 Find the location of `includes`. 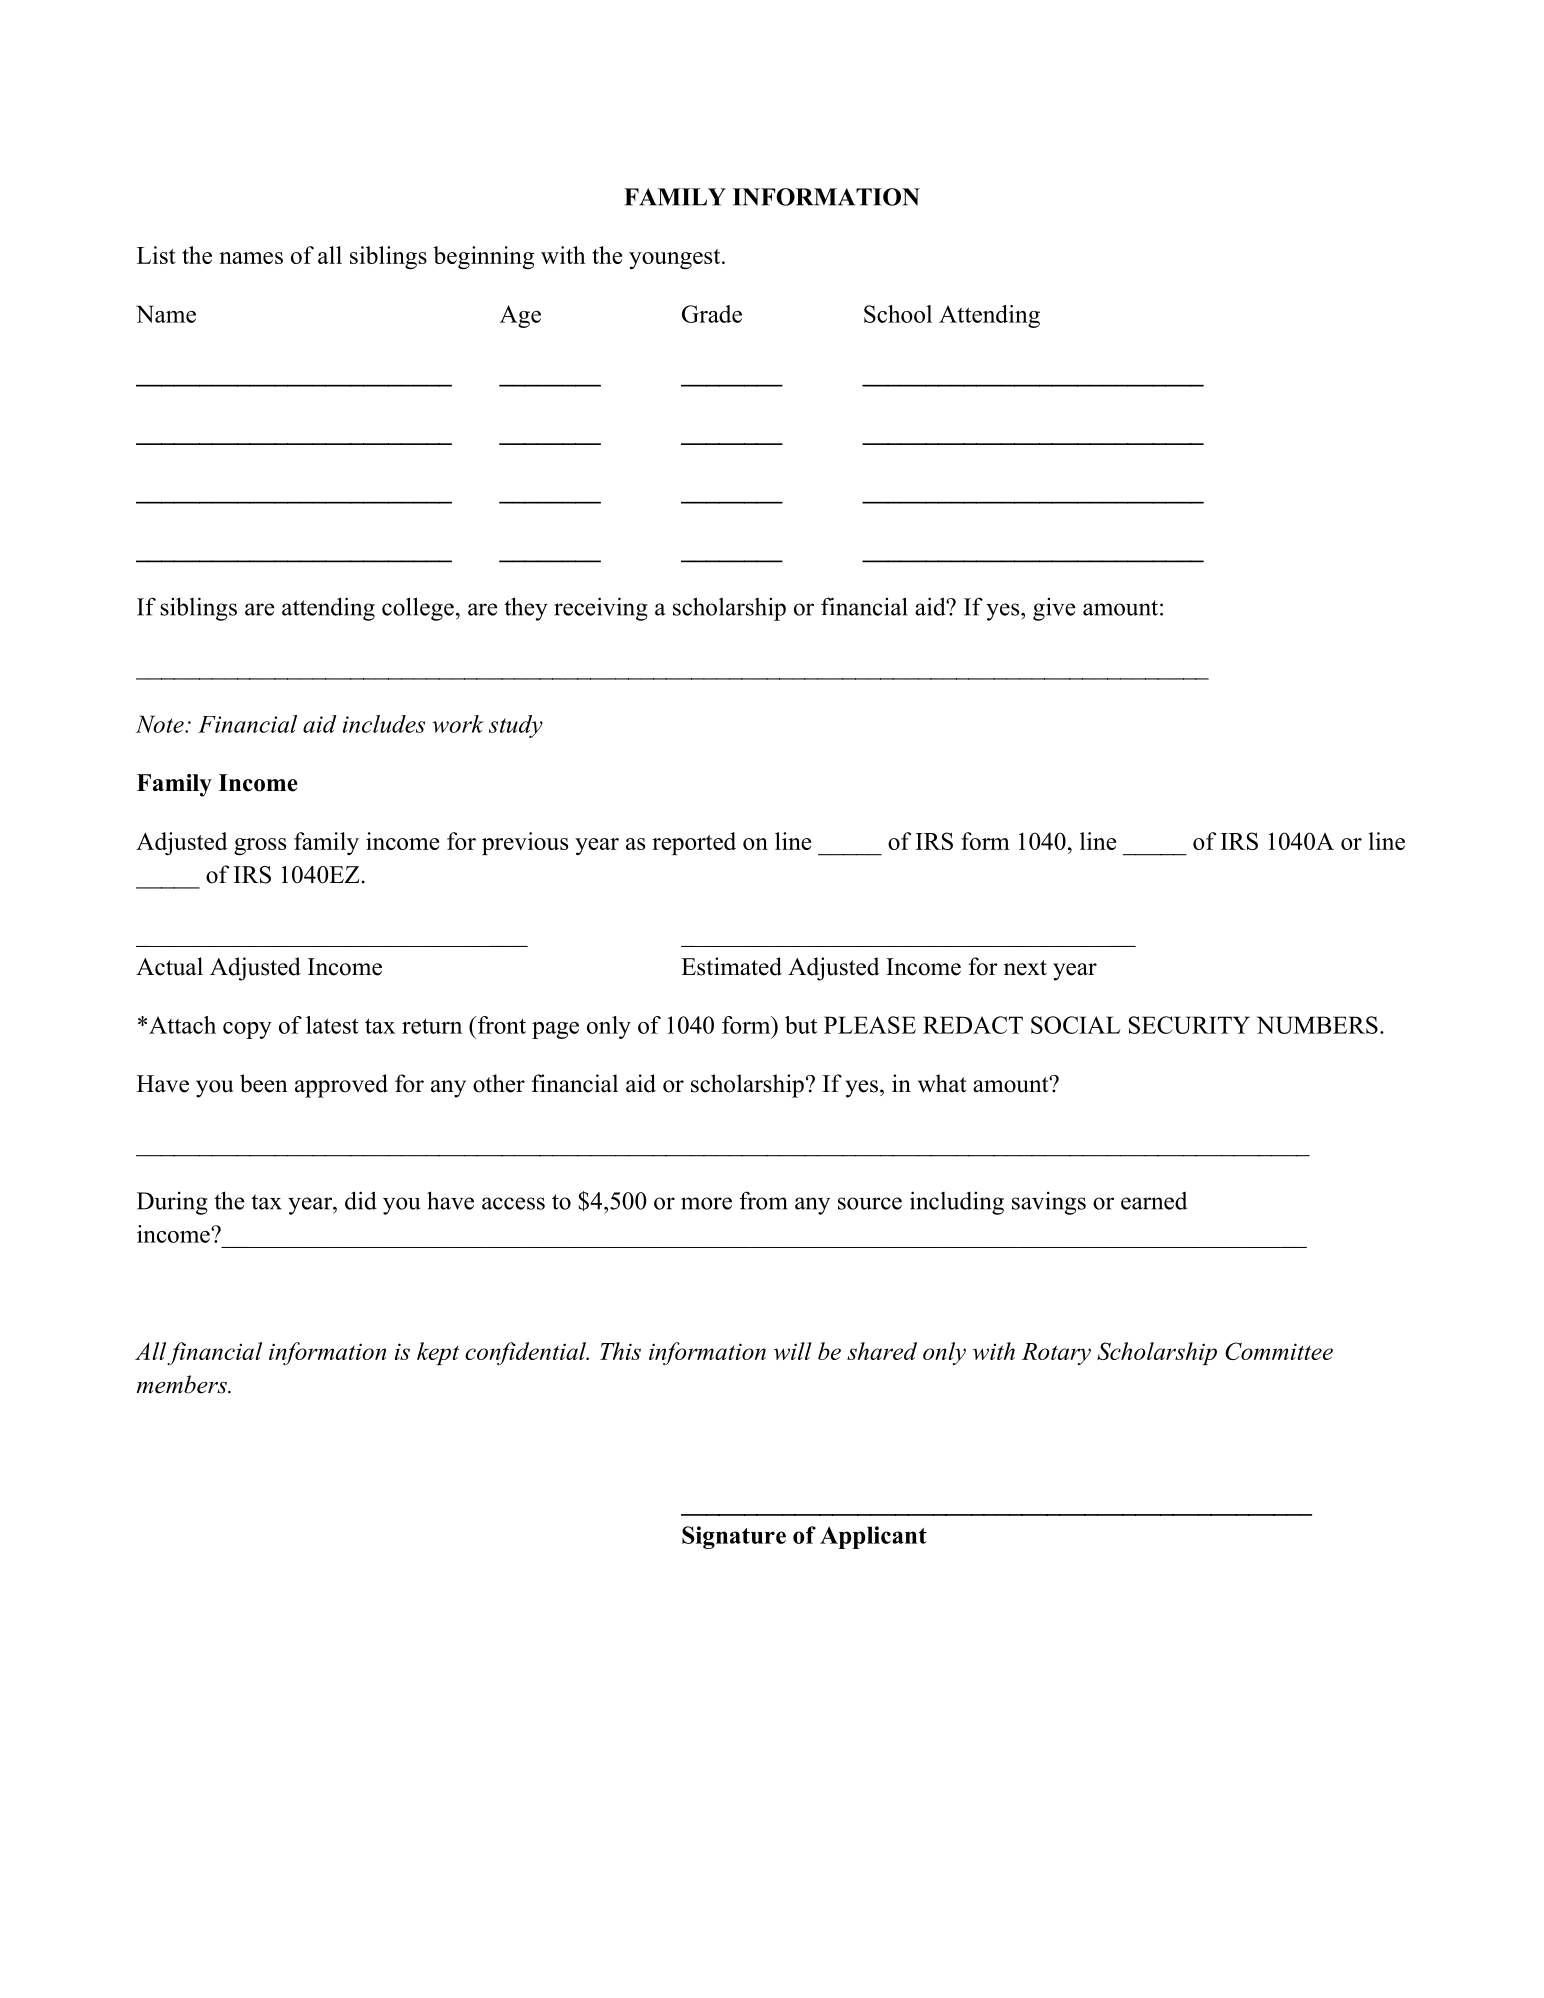

includes is located at coordinates (384, 724).
